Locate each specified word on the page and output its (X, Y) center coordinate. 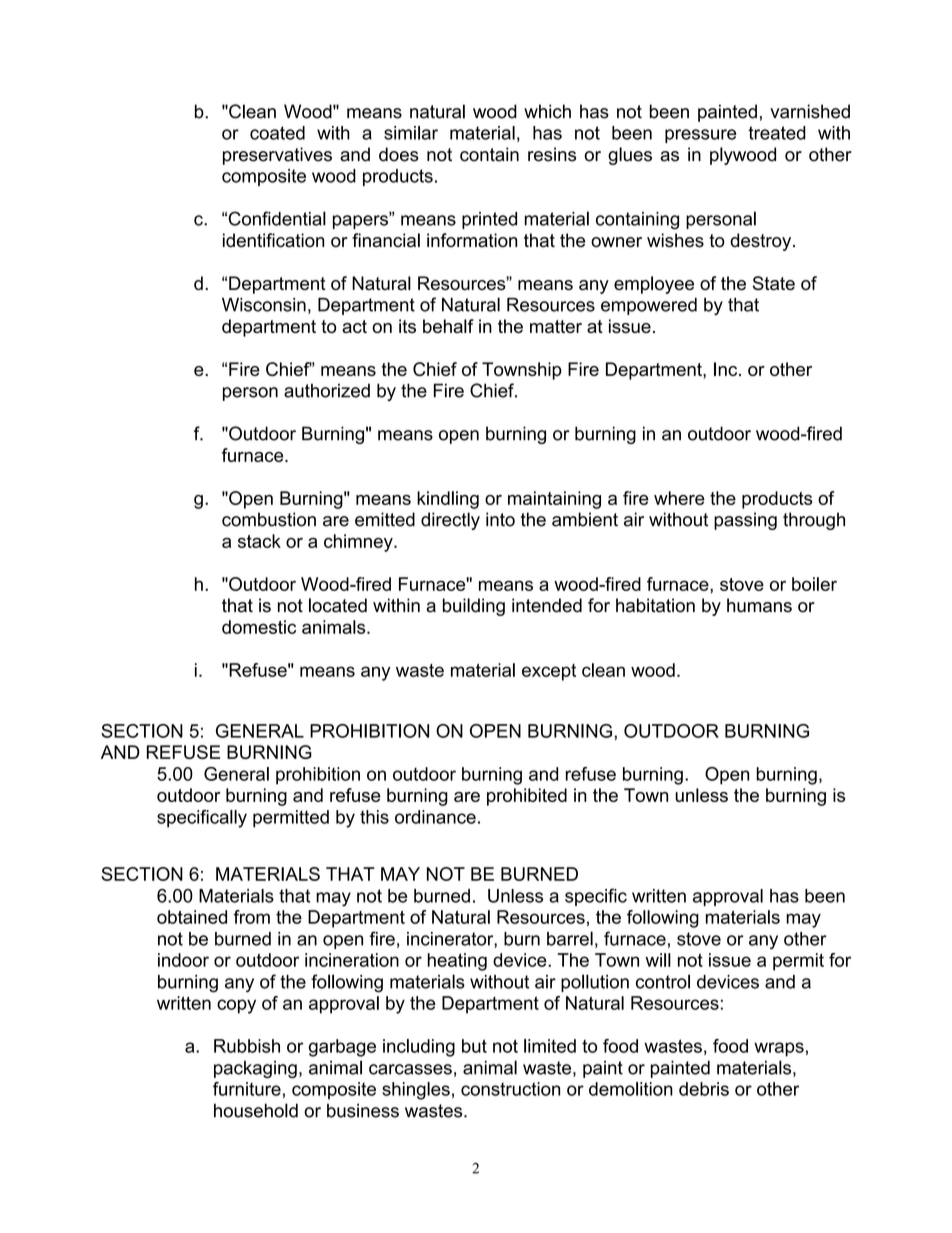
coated (277, 133)
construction (510, 1089)
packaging (255, 1069)
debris (704, 1089)
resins (552, 154)
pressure (700, 136)
